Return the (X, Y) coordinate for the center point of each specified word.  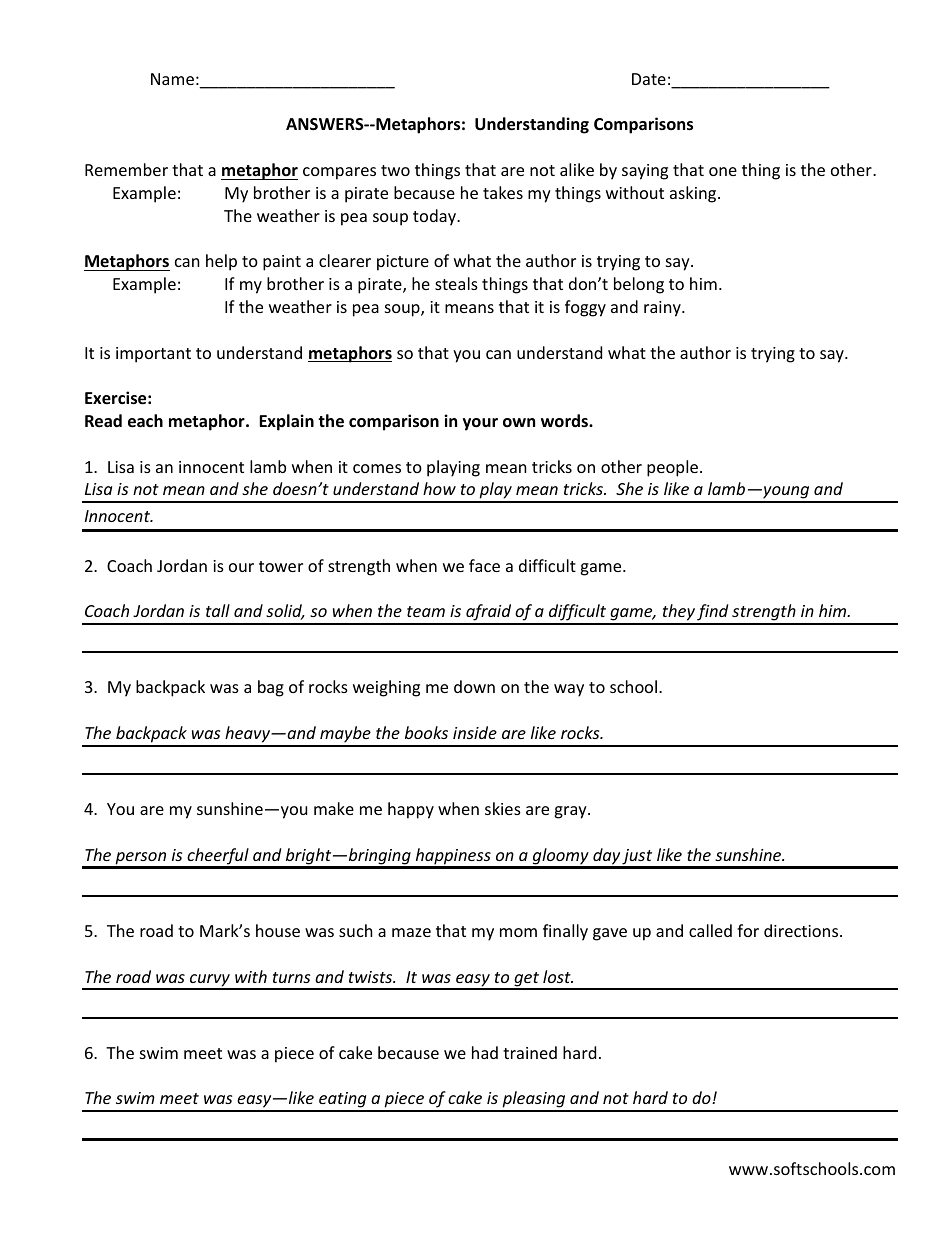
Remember (126, 169)
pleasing (534, 1101)
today (436, 217)
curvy (210, 981)
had (485, 1052)
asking (694, 194)
